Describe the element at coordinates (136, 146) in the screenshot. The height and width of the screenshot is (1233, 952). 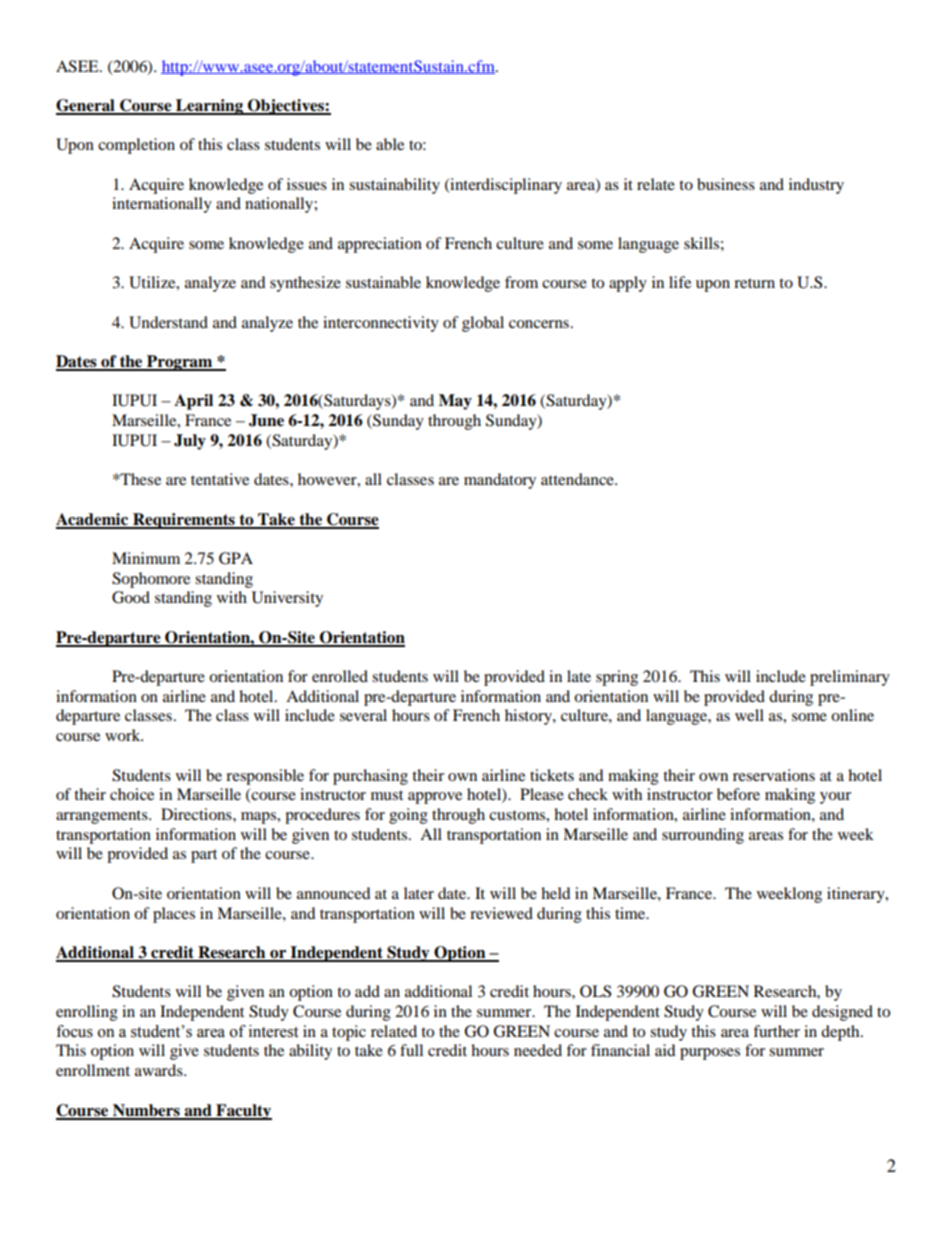
I see `completion` at that location.
